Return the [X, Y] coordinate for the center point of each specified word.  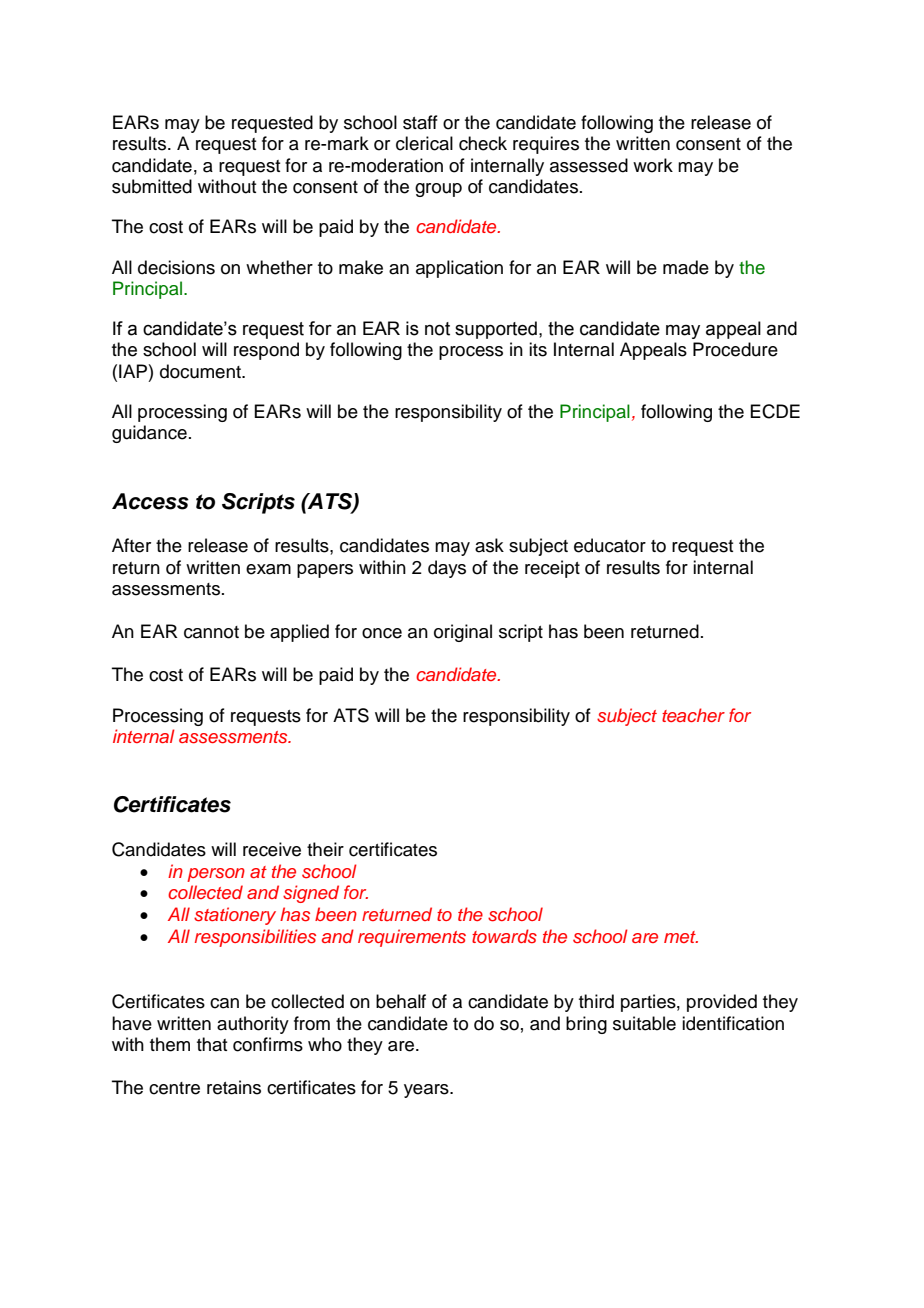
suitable [644, 1023]
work [653, 165]
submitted [152, 186]
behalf [401, 1001]
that [212, 1044]
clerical [424, 143]
